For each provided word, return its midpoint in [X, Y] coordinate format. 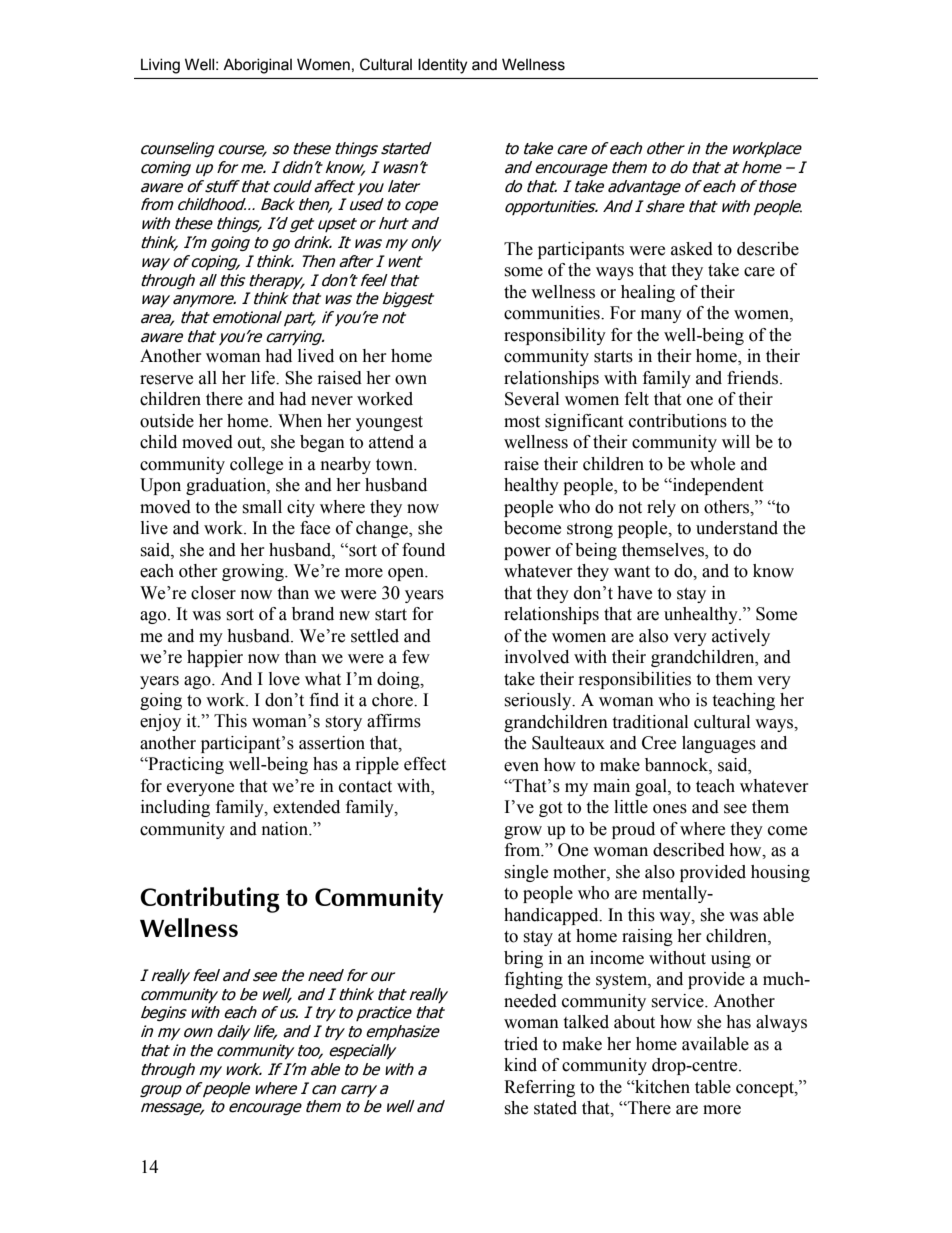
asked [692, 249]
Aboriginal [257, 66]
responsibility [555, 336]
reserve [166, 380]
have [634, 593]
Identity [442, 66]
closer [213, 593]
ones [670, 809]
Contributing [210, 900]
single [526, 873]
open [407, 574]
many [661, 316]
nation [286, 829]
